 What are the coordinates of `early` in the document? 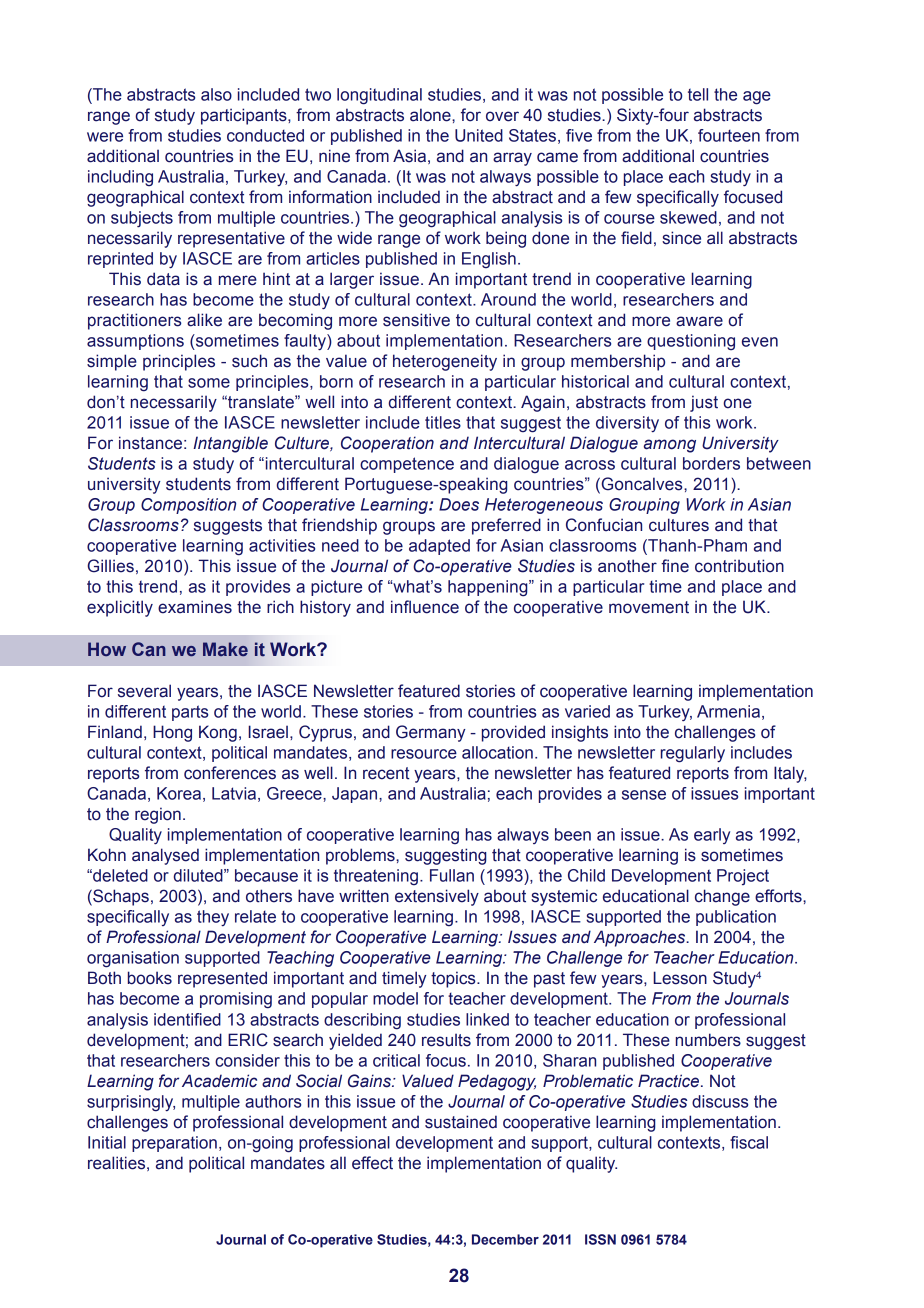 It's located at (712, 836).
